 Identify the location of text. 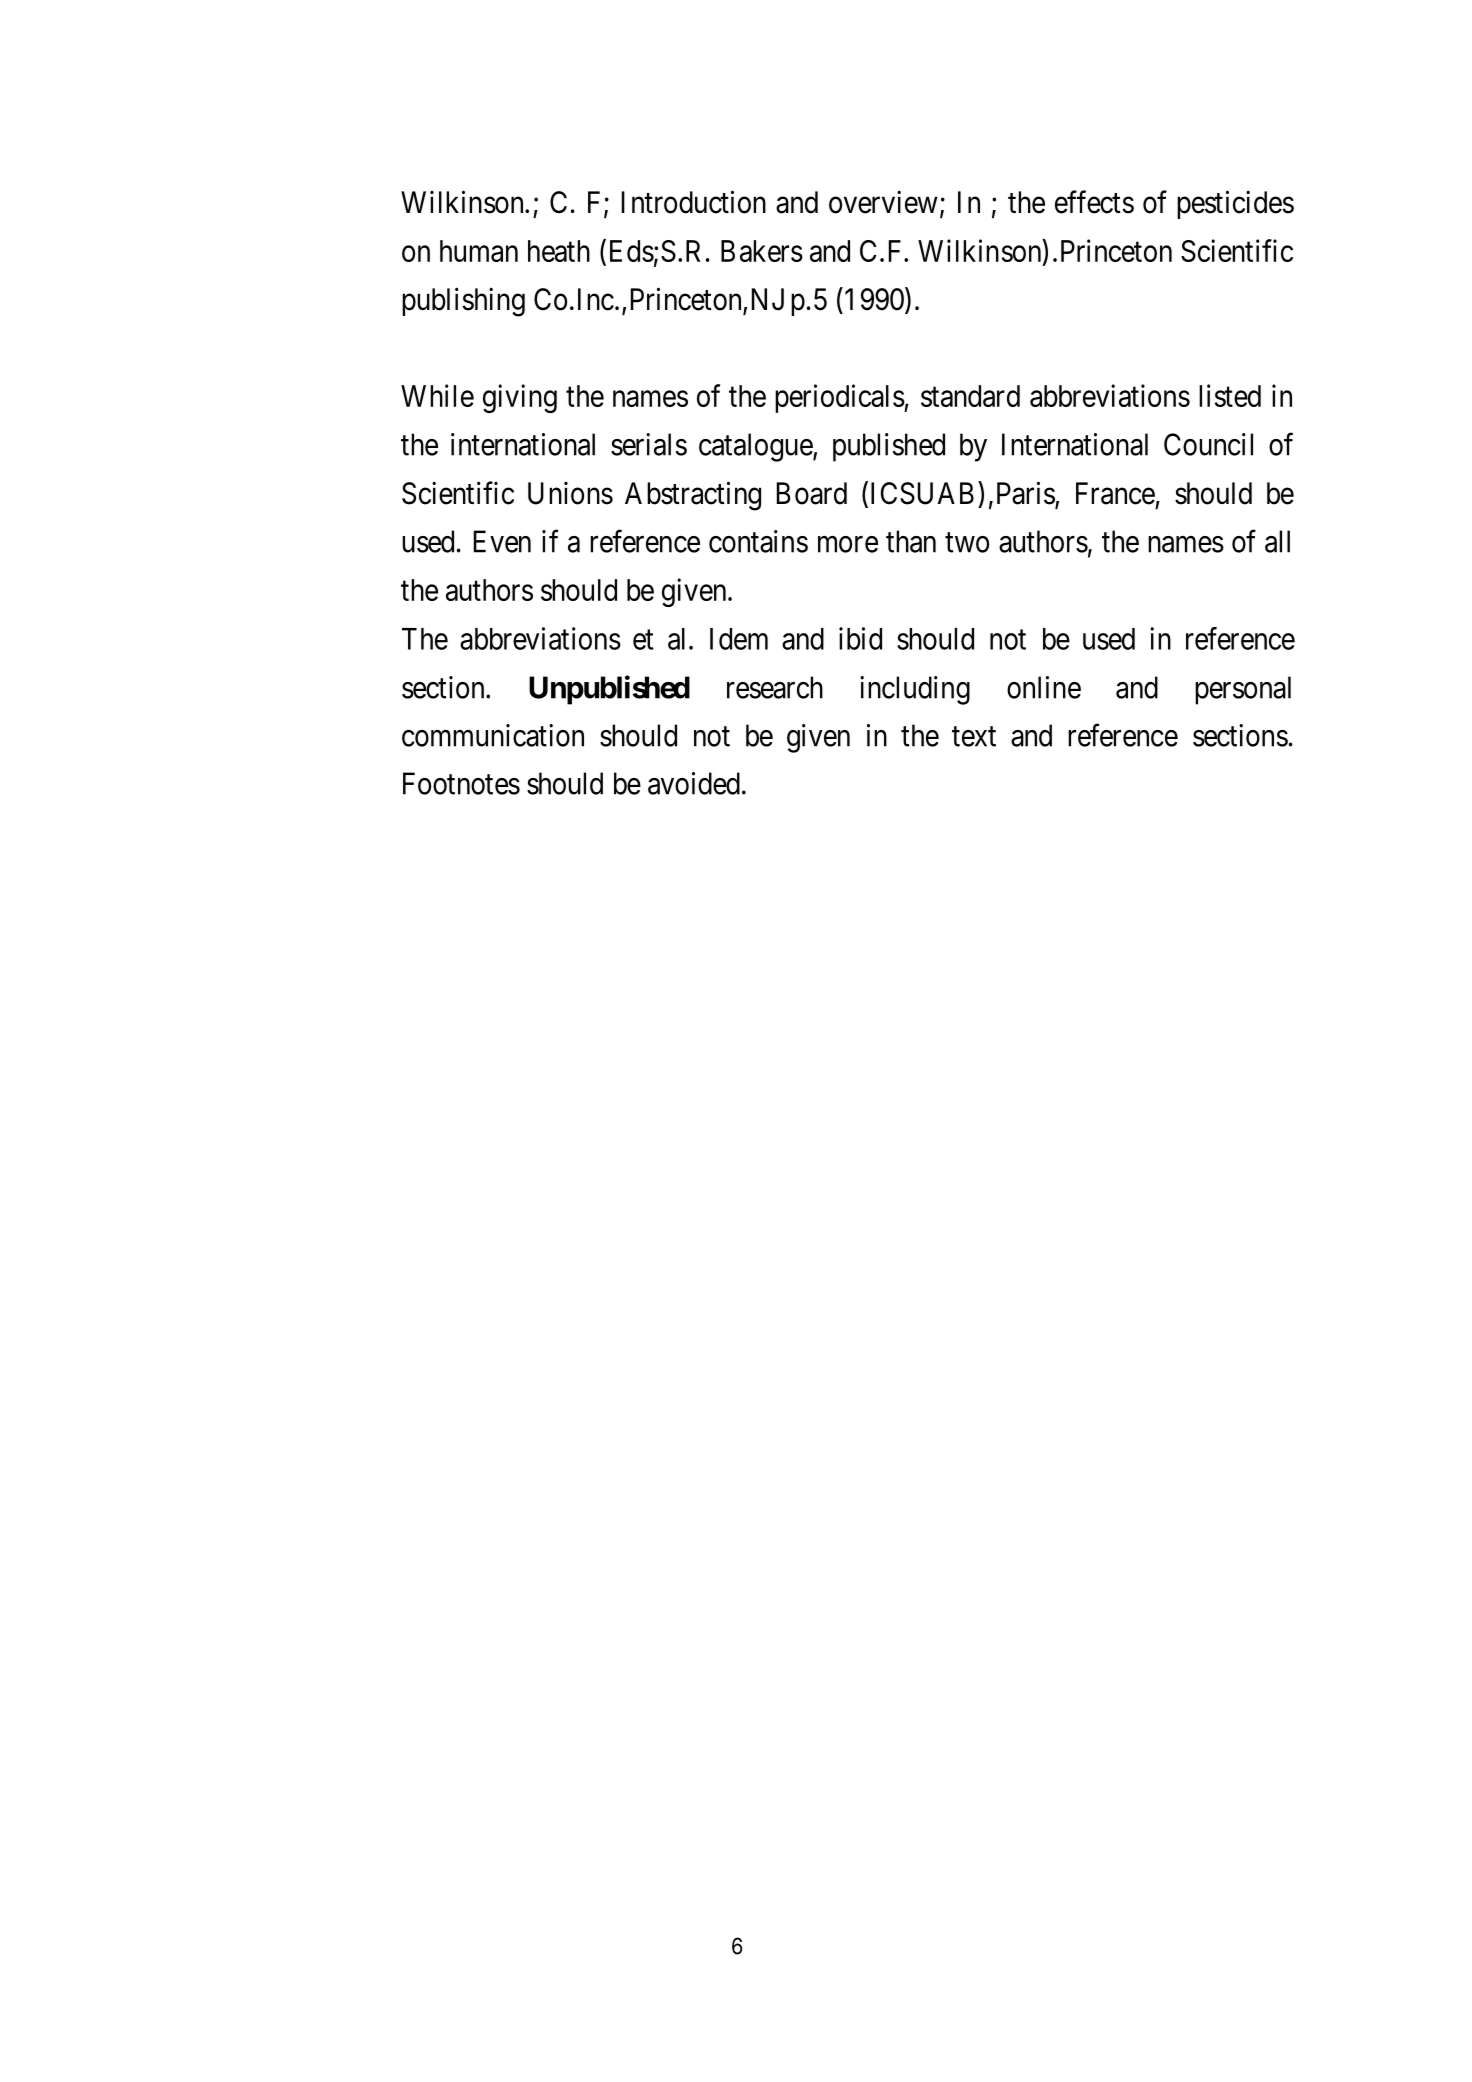
(974, 737).
